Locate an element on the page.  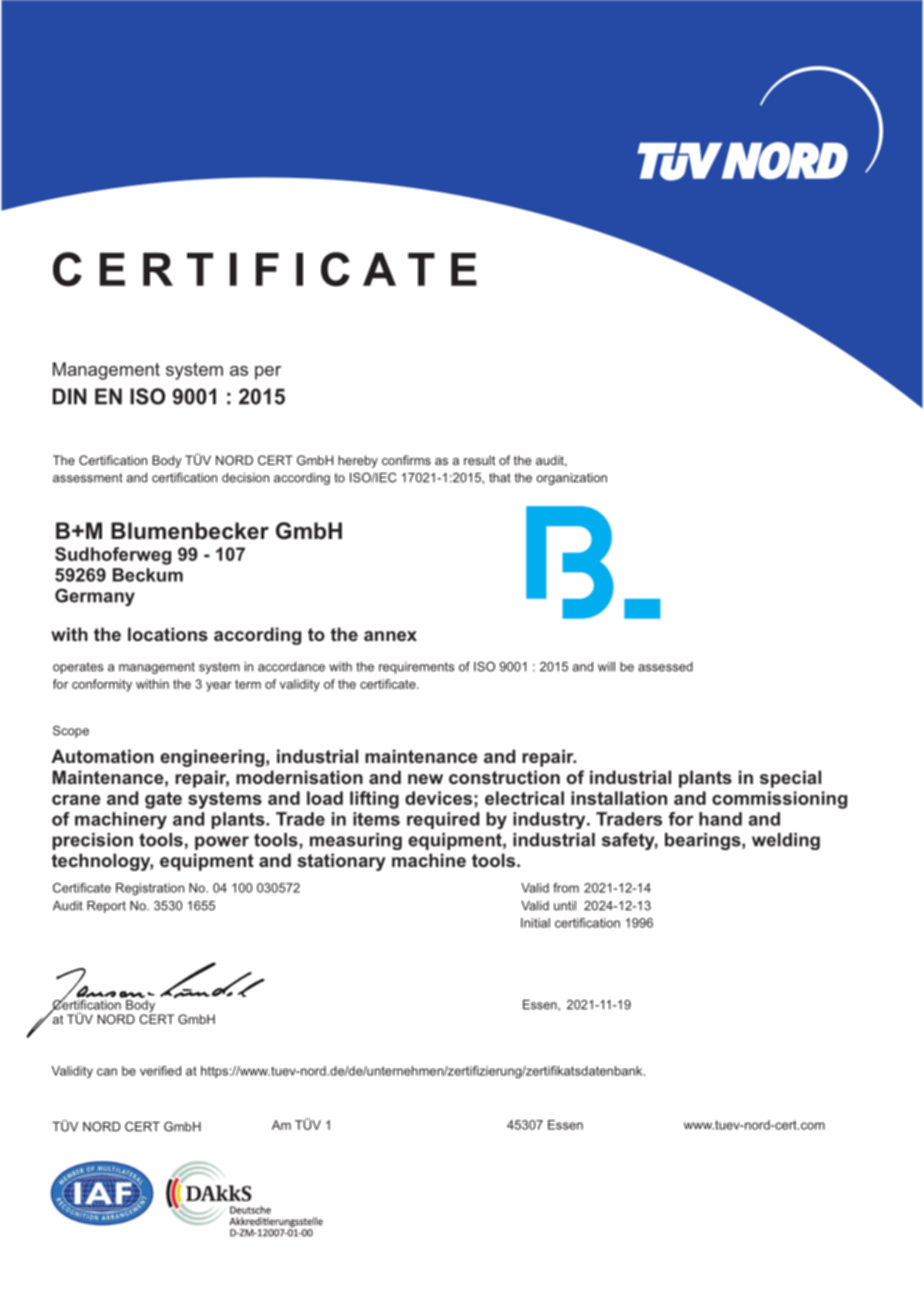
annex is located at coordinates (390, 636).
